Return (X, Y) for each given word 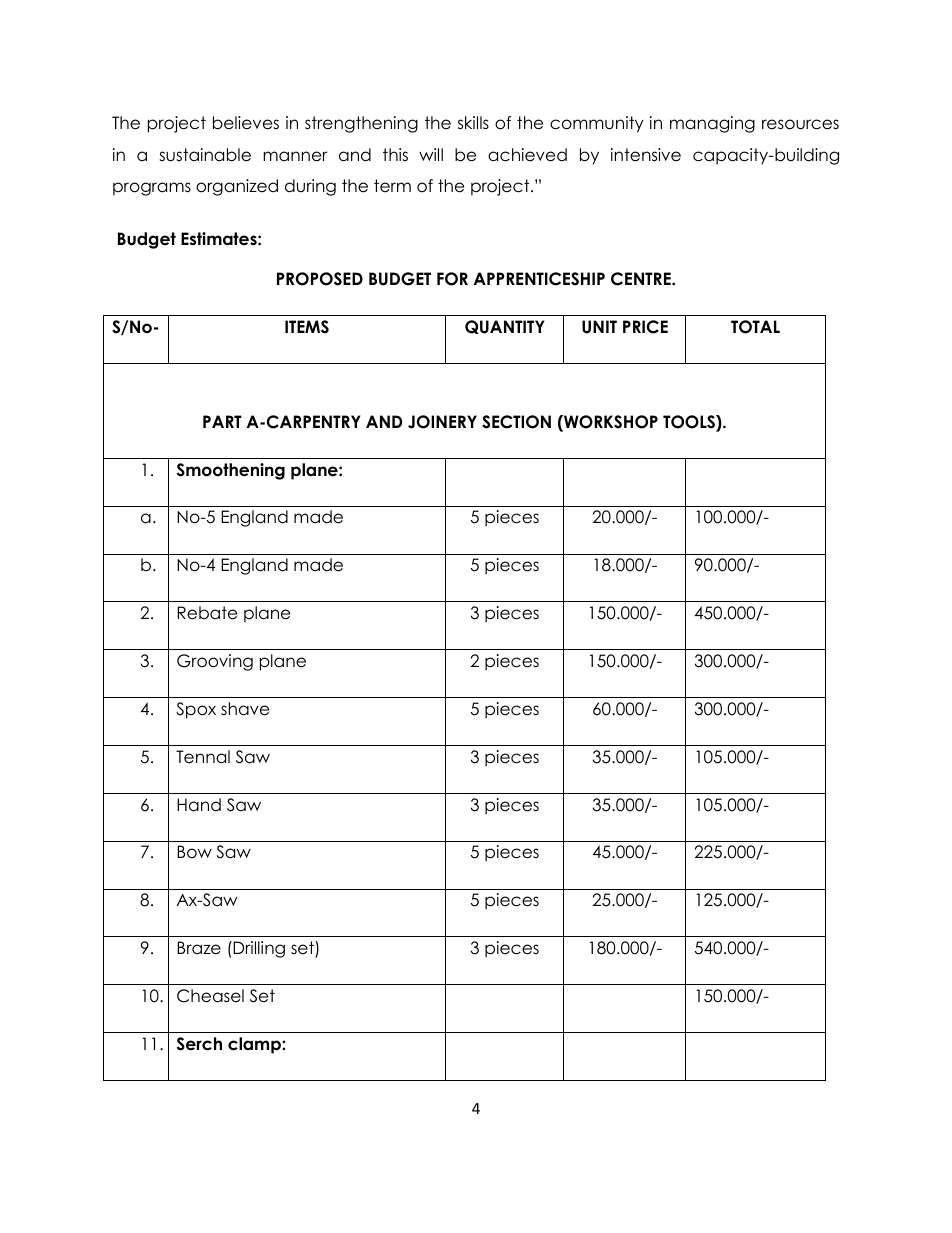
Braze (199, 948)
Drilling (258, 949)
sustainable (205, 155)
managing (712, 124)
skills (473, 123)
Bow (194, 852)
